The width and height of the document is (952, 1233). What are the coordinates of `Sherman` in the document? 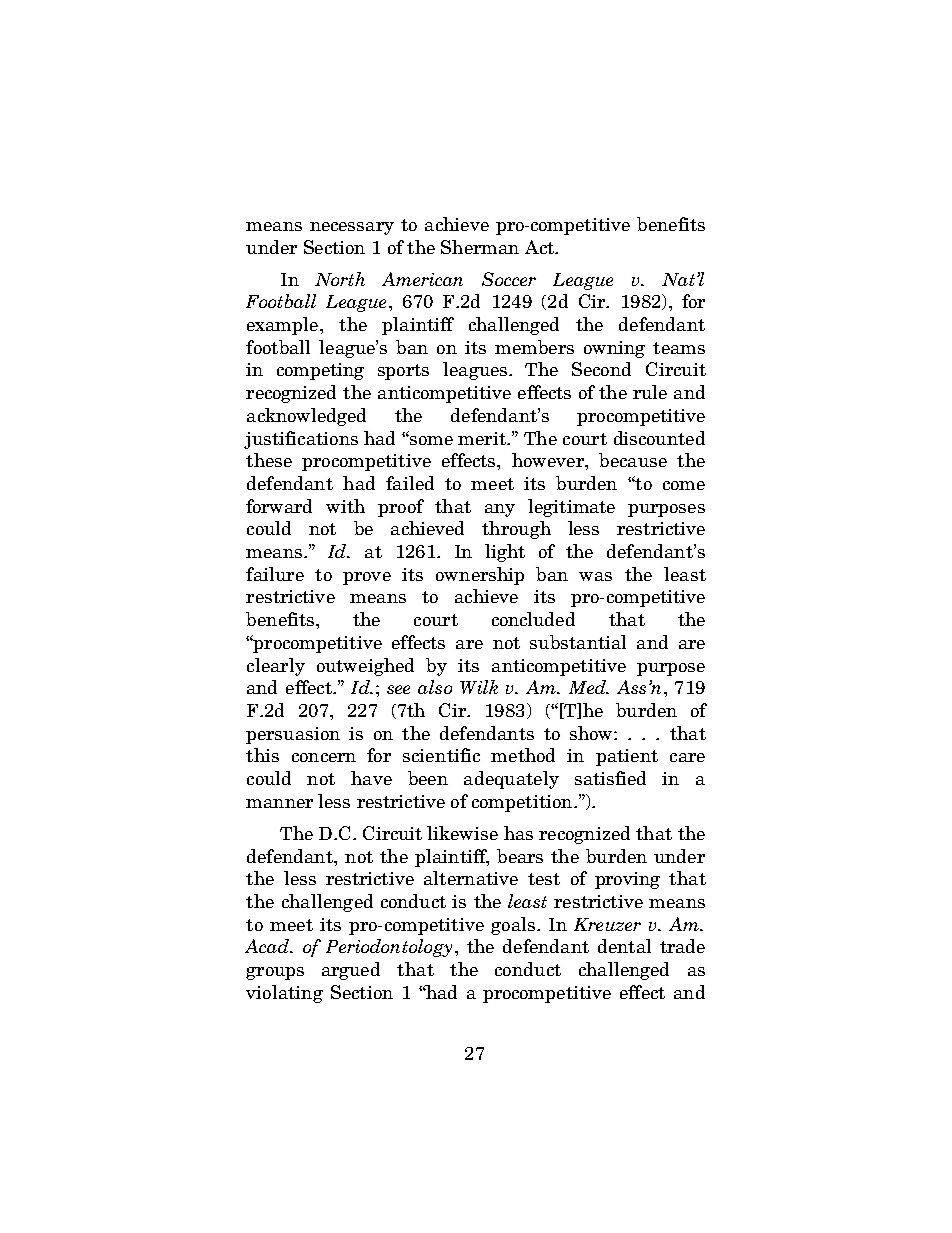 It's located at (480, 247).
